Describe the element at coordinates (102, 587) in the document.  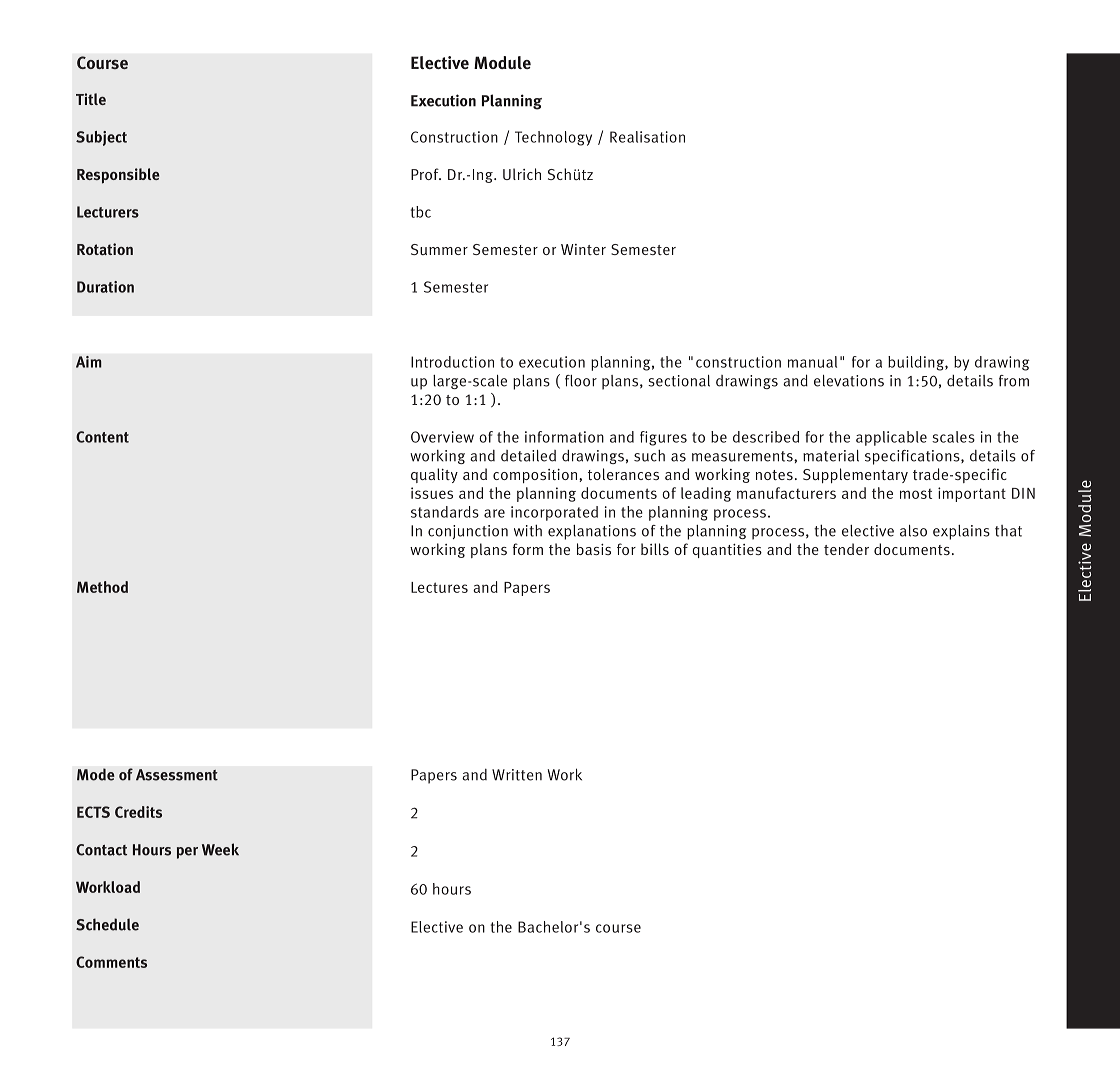
I see `Method` at that location.
